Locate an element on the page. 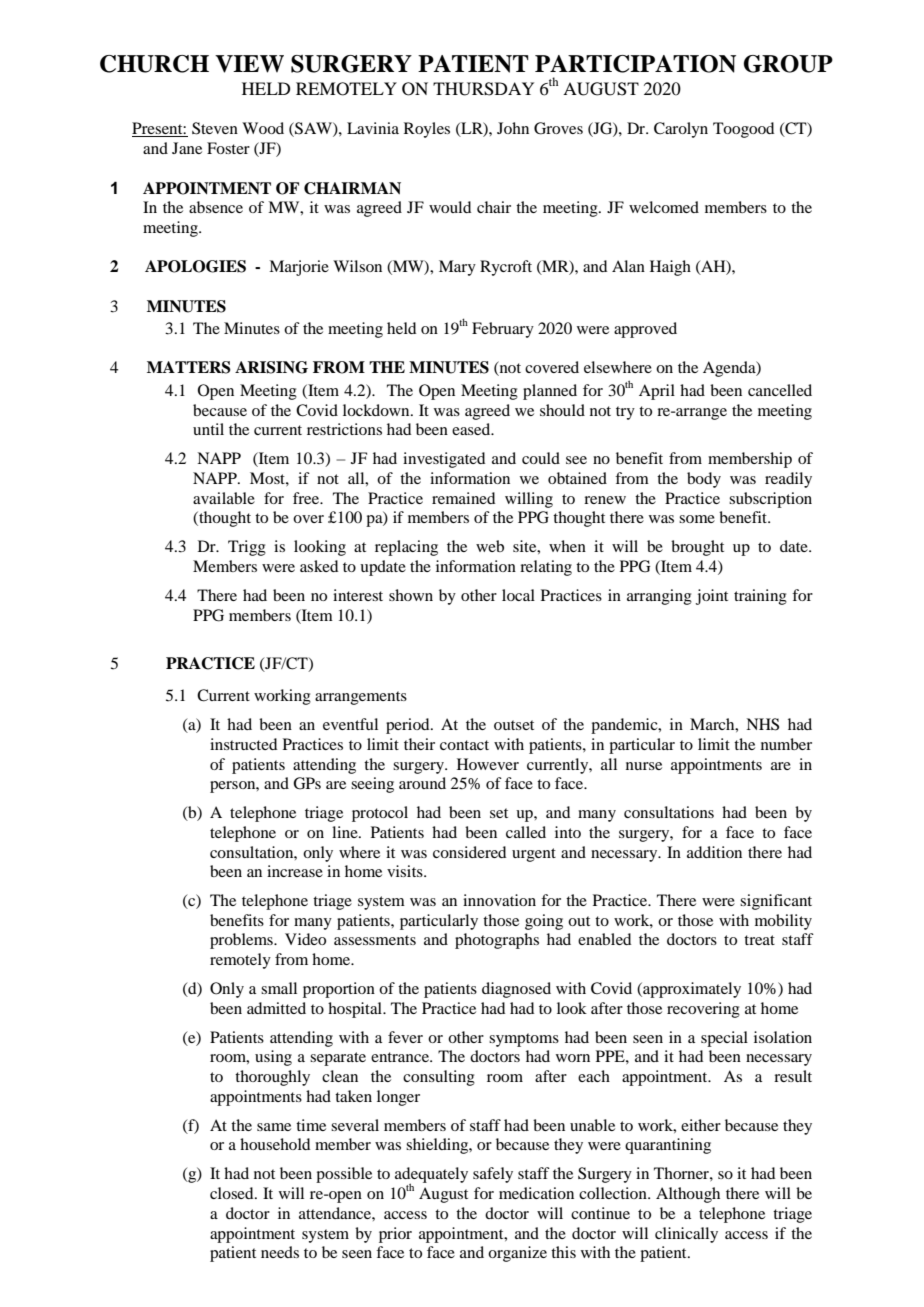 Image resolution: width=924 pixels, height=1307 pixels. outset is located at coordinates (514, 725).
